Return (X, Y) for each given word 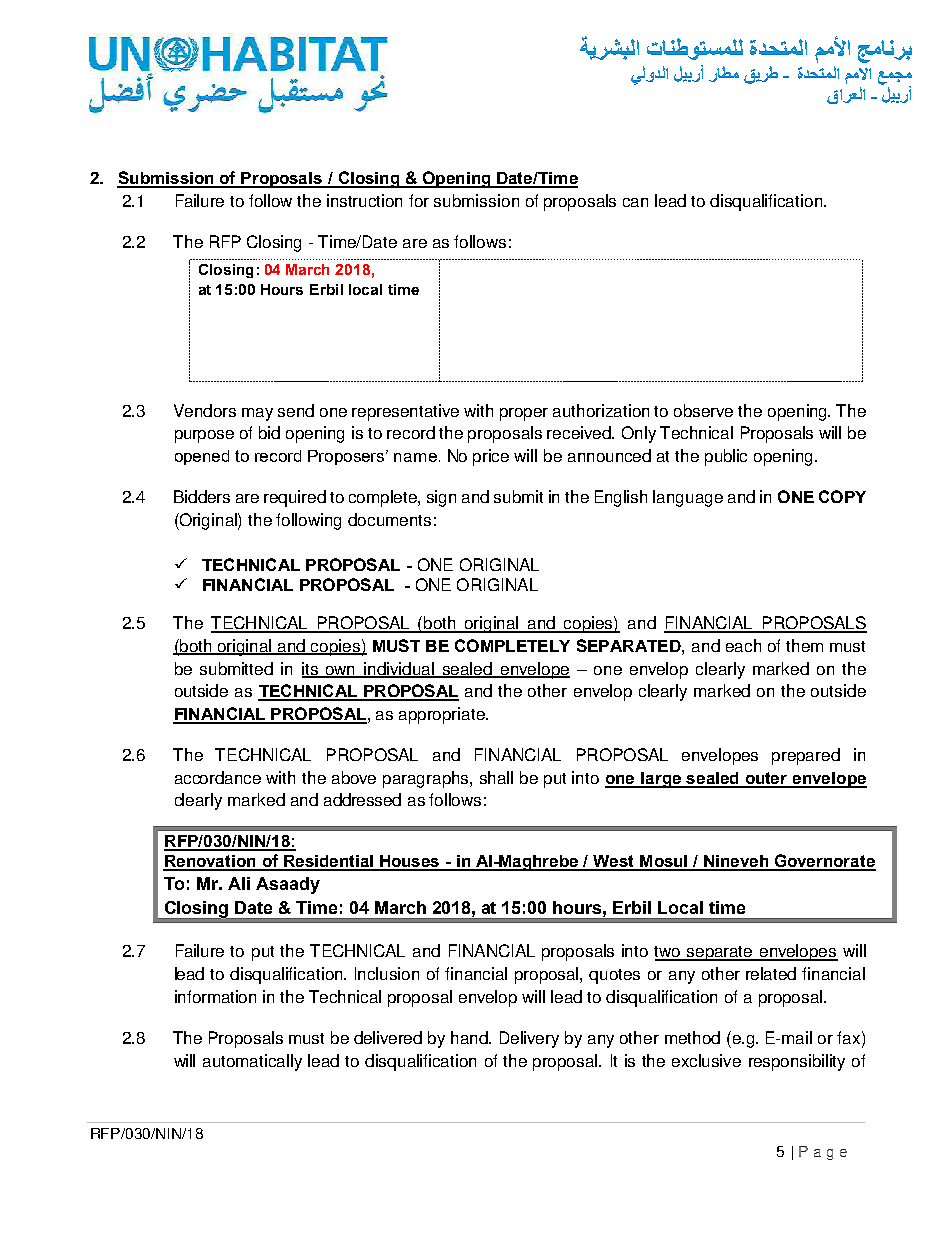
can (635, 202)
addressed (362, 799)
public (726, 457)
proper (524, 414)
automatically (252, 1062)
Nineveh (736, 862)
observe (703, 410)
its (311, 669)
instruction (364, 200)
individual (400, 669)
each (743, 645)
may (257, 414)
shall (496, 777)
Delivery (529, 1039)
